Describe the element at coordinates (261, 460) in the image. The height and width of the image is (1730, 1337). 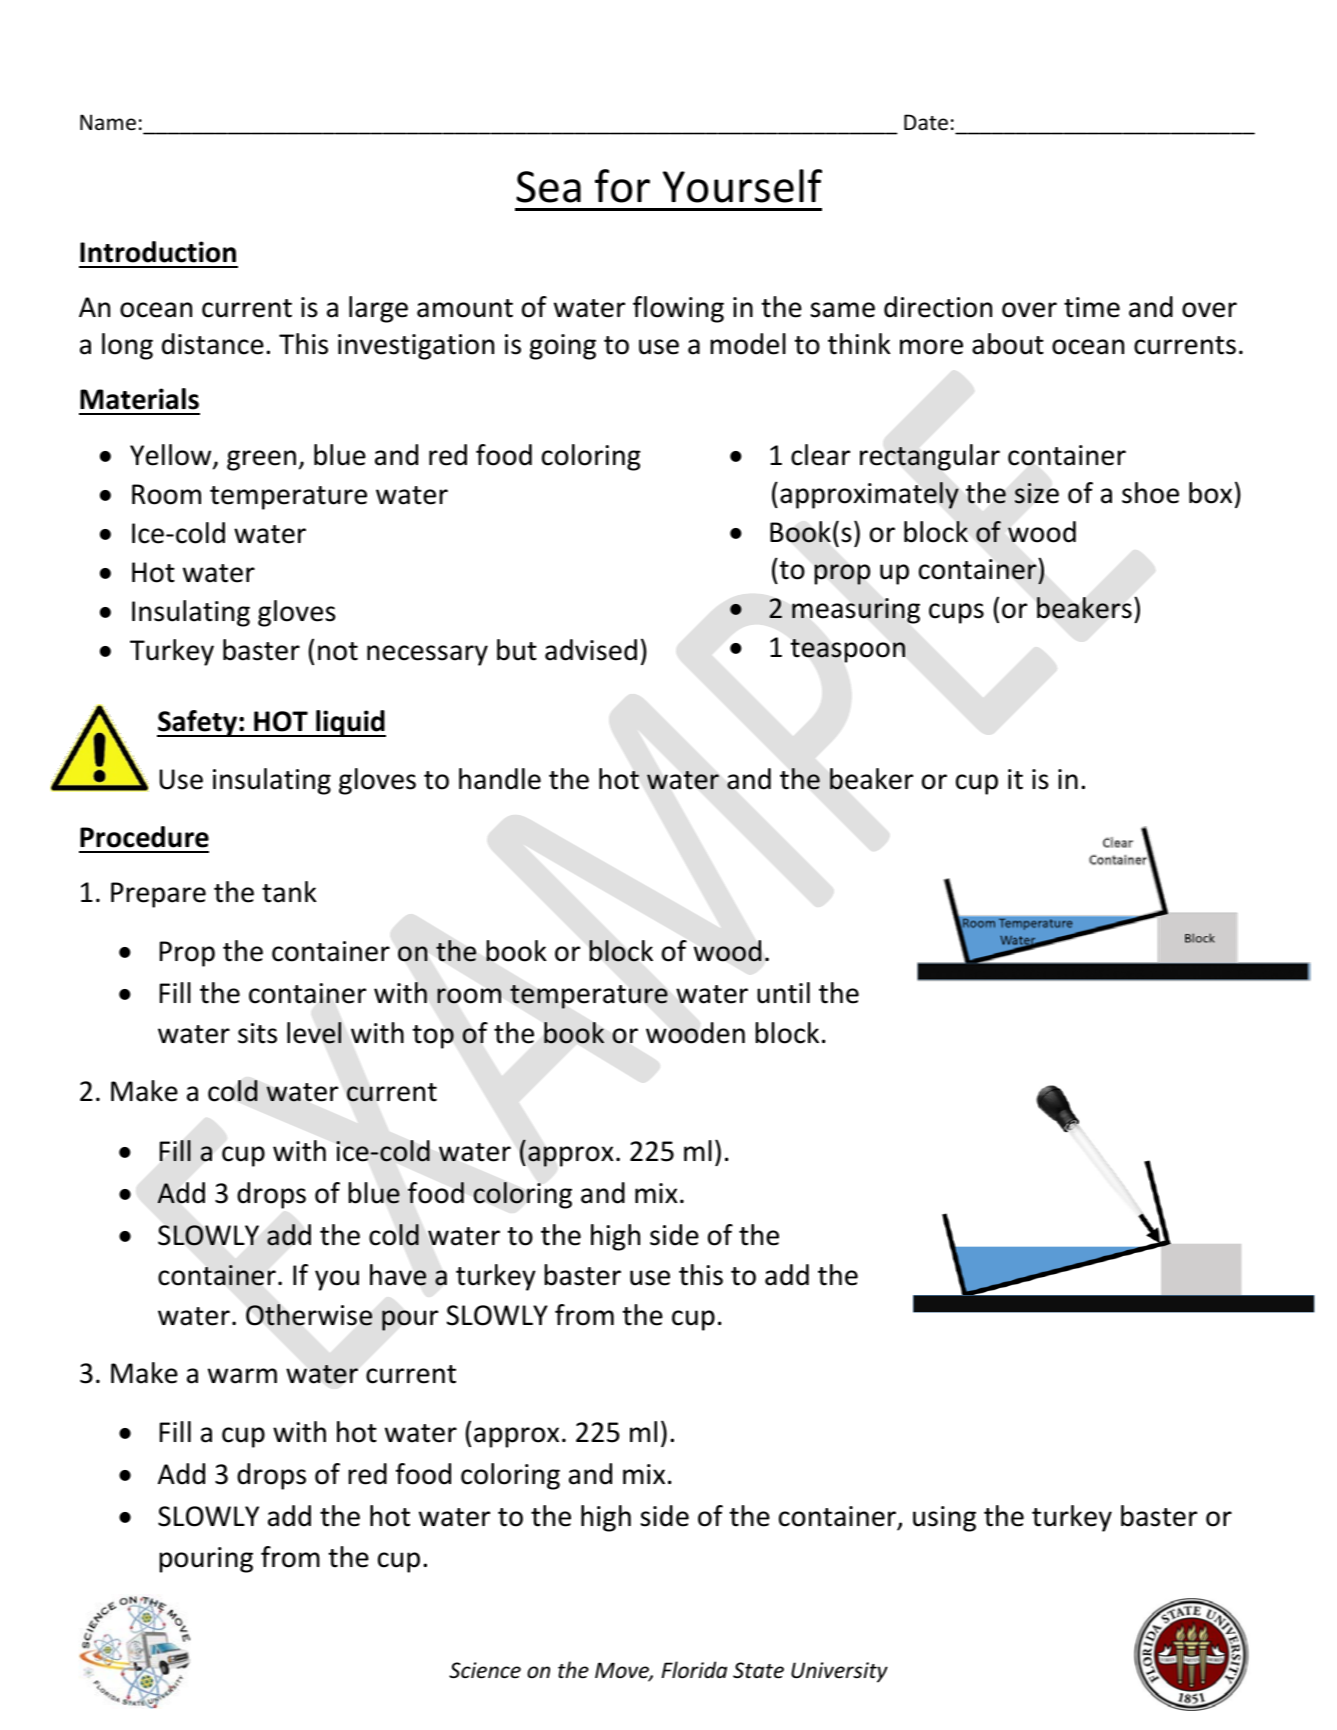
I see `green` at that location.
